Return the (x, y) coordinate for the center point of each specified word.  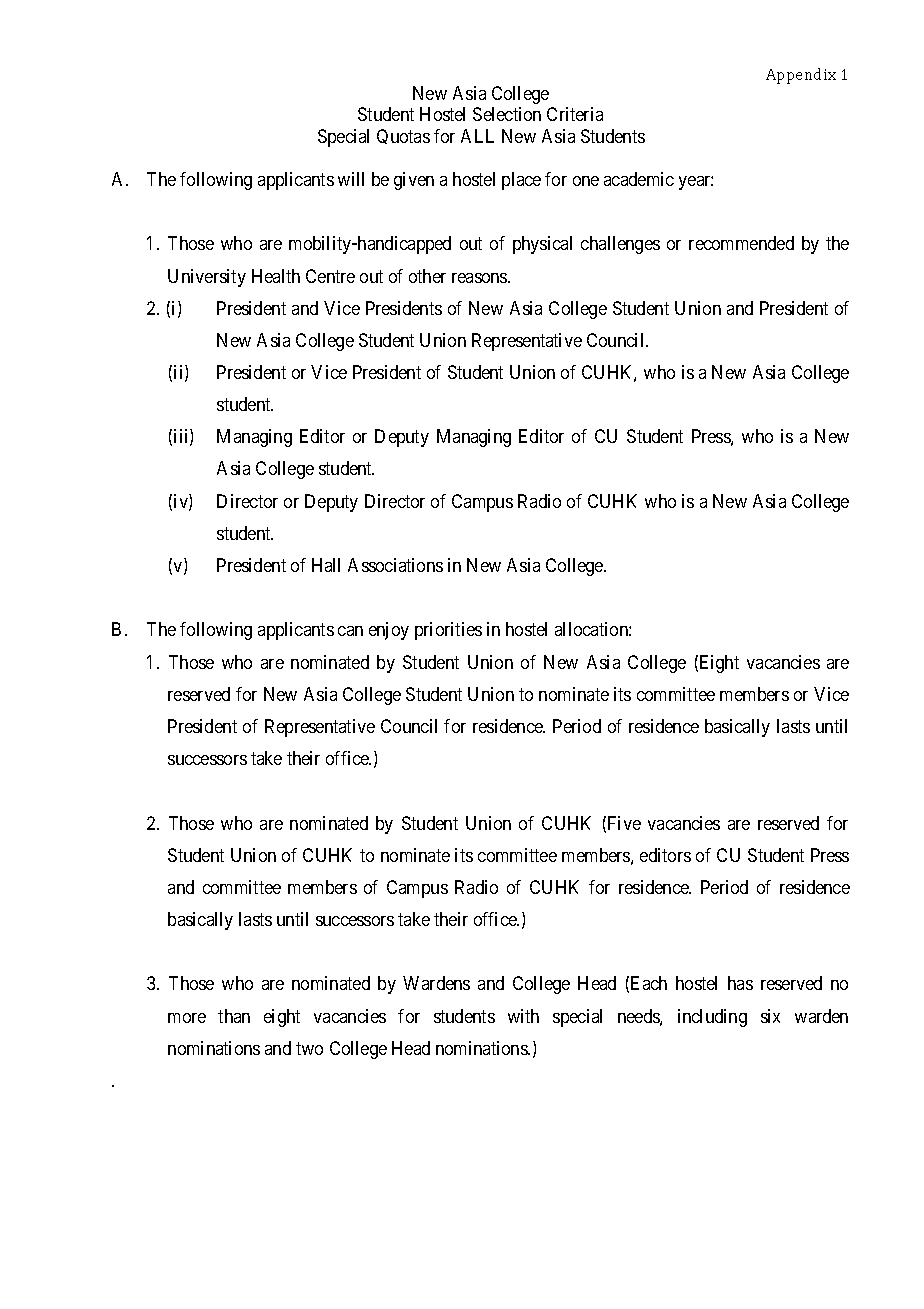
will (351, 179)
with (523, 1016)
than (234, 1016)
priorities (448, 631)
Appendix (801, 76)
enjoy (389, 631)
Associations (395, 565)
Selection (507, 114)
